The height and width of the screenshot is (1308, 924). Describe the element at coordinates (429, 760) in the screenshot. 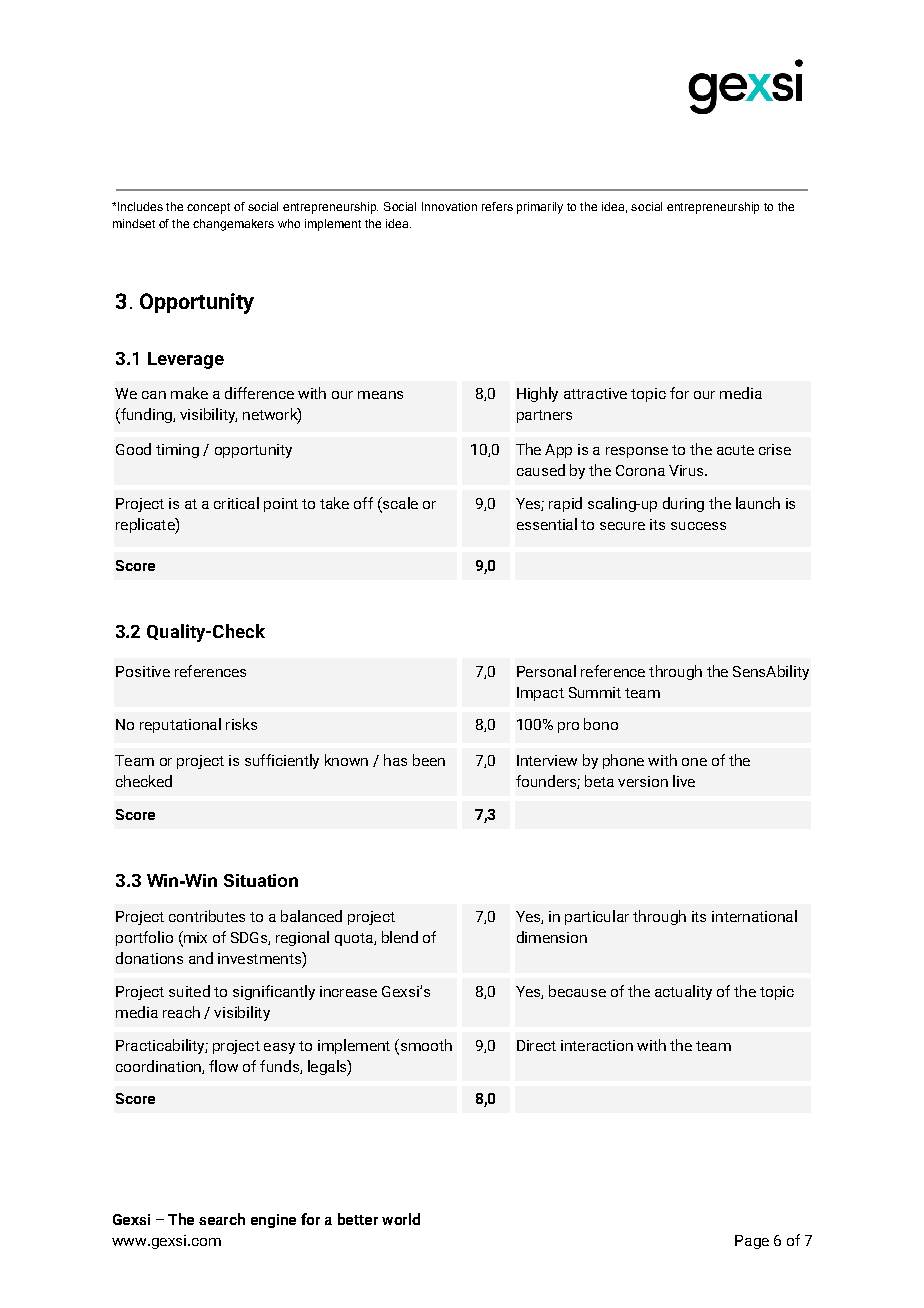

I see `been` at that location.
